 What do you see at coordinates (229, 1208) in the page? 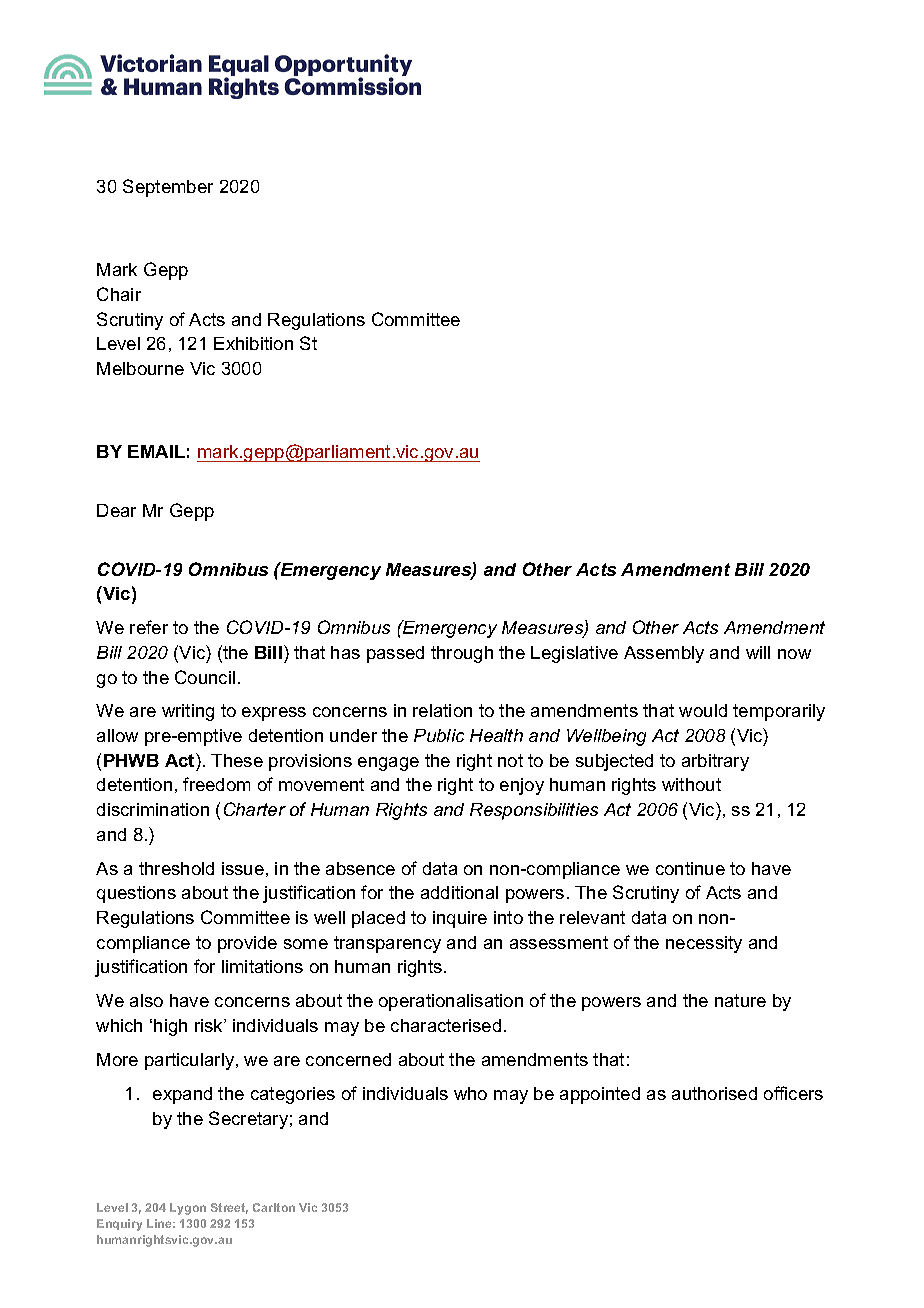
I see `Street` at bounding box center [229, 1208].
